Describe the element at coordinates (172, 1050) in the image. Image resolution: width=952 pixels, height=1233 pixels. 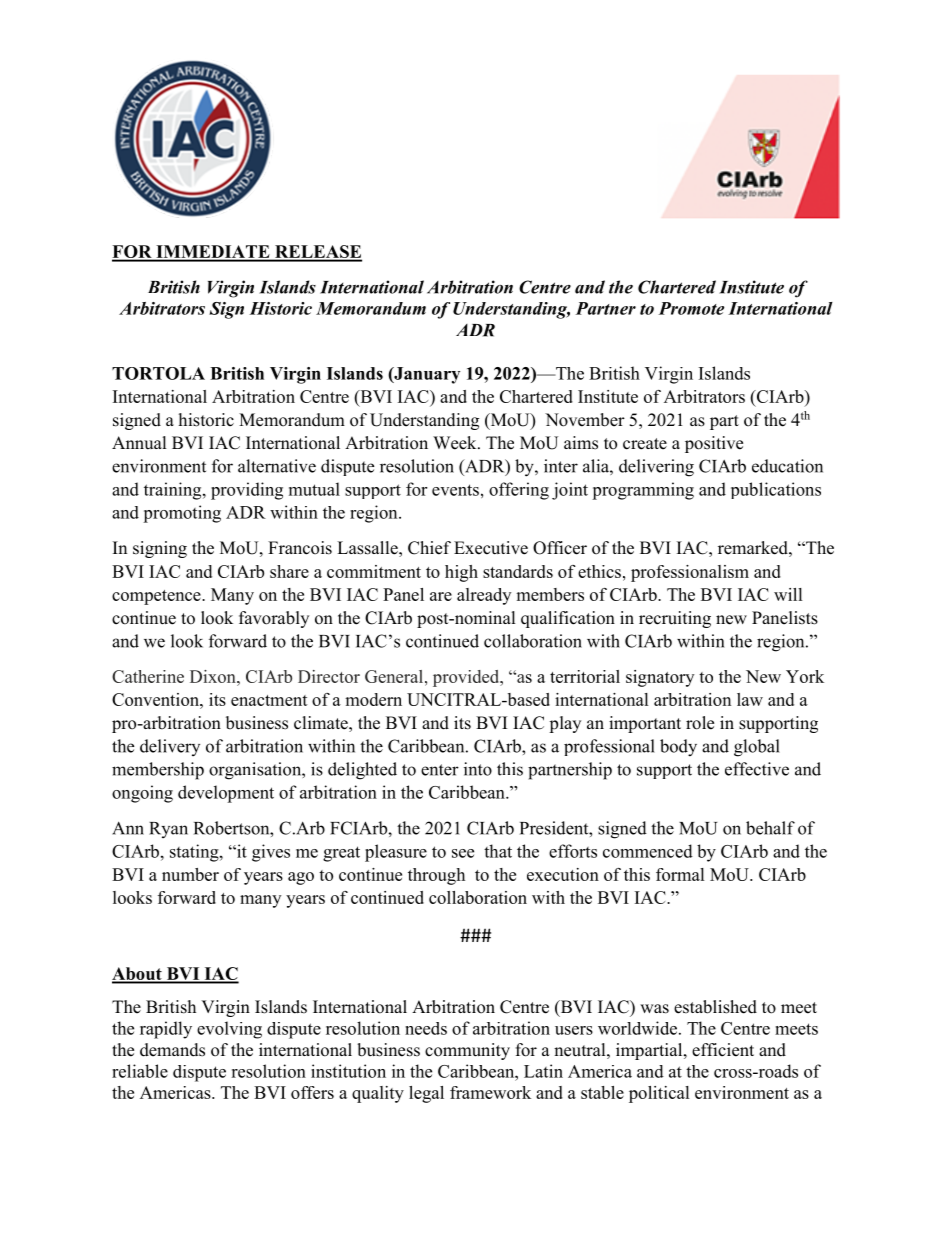
I see `demands` at that location.
